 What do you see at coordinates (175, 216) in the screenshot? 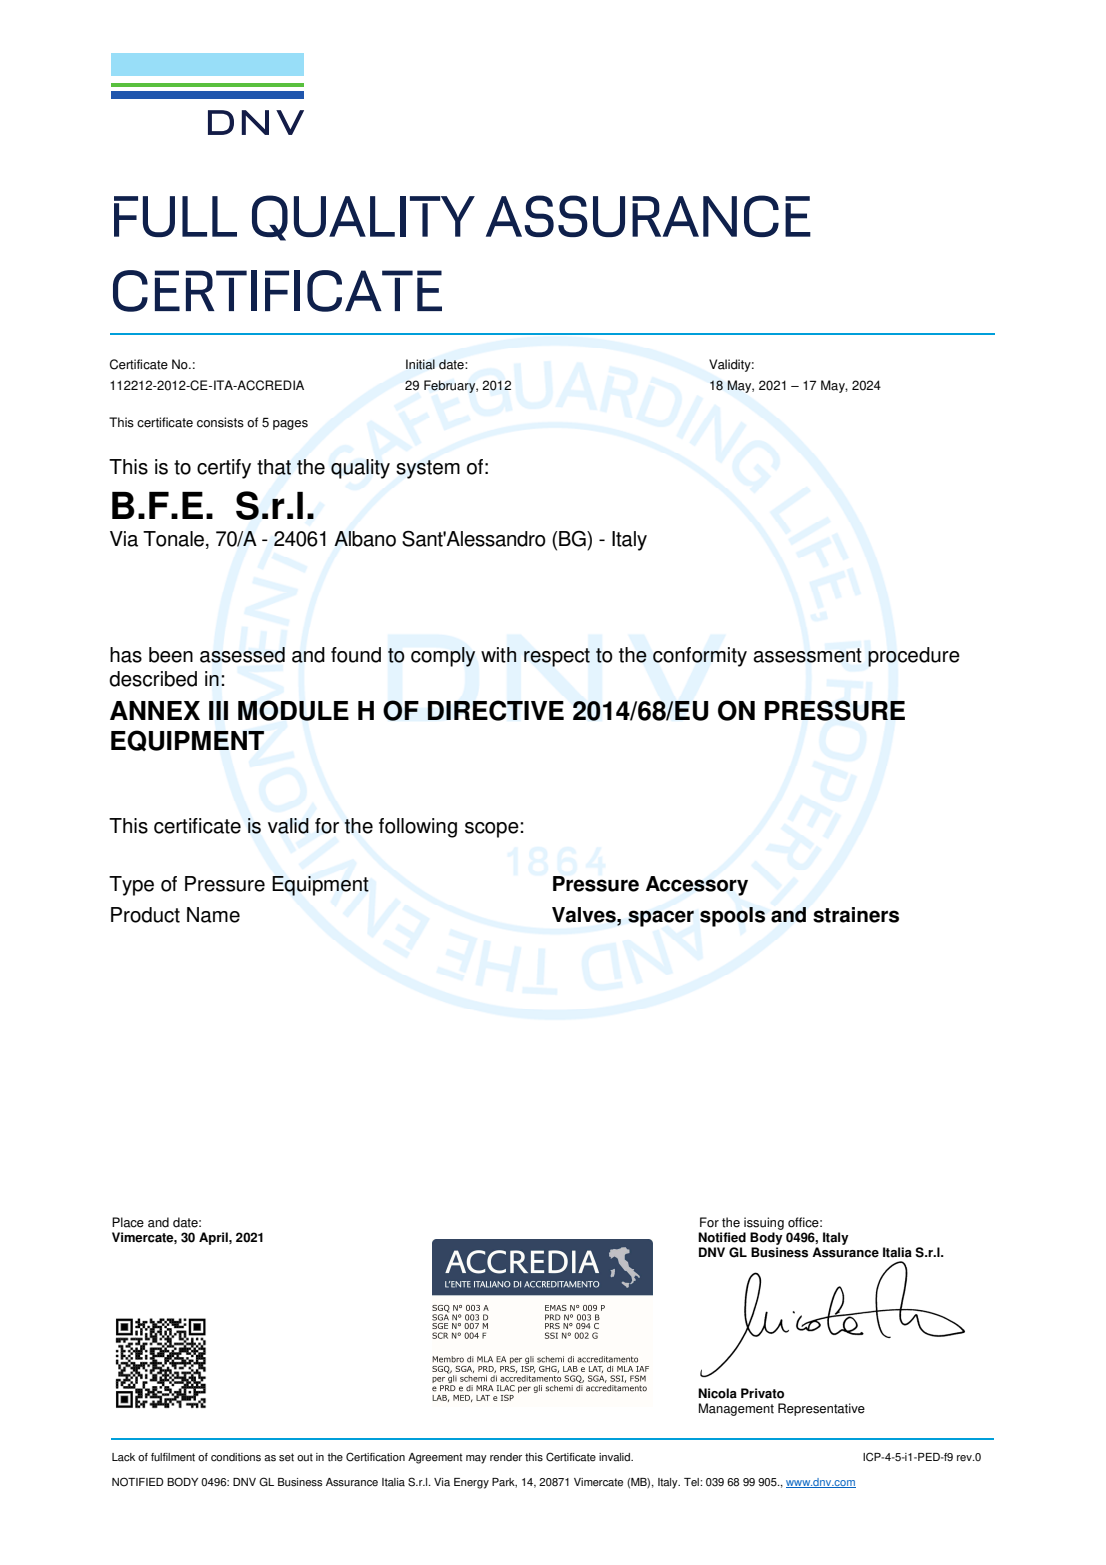
I see `FULL` at bounding box center [175, 216].
